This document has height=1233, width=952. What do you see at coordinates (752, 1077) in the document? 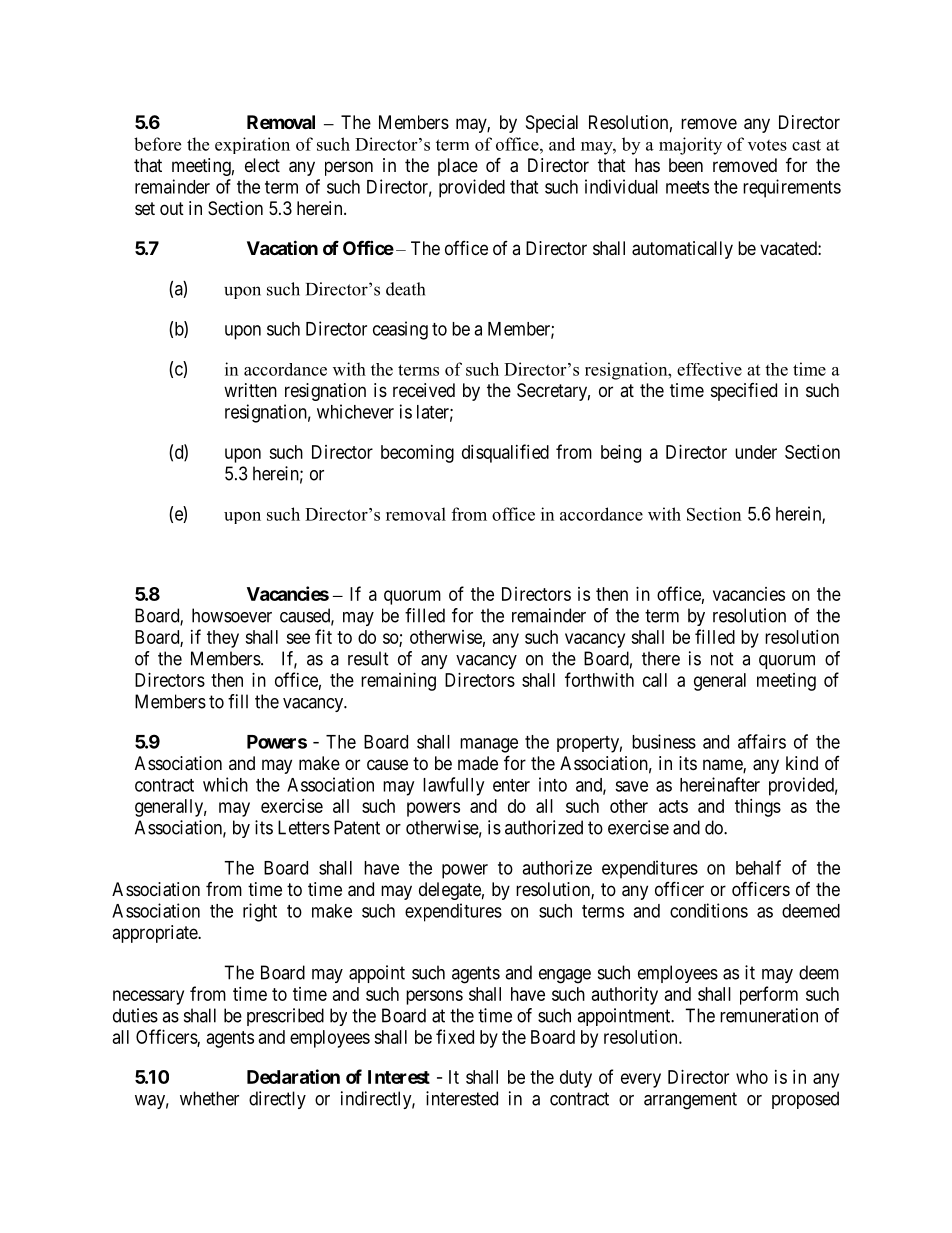
I see `who` at bounding box center [752, 1077].
